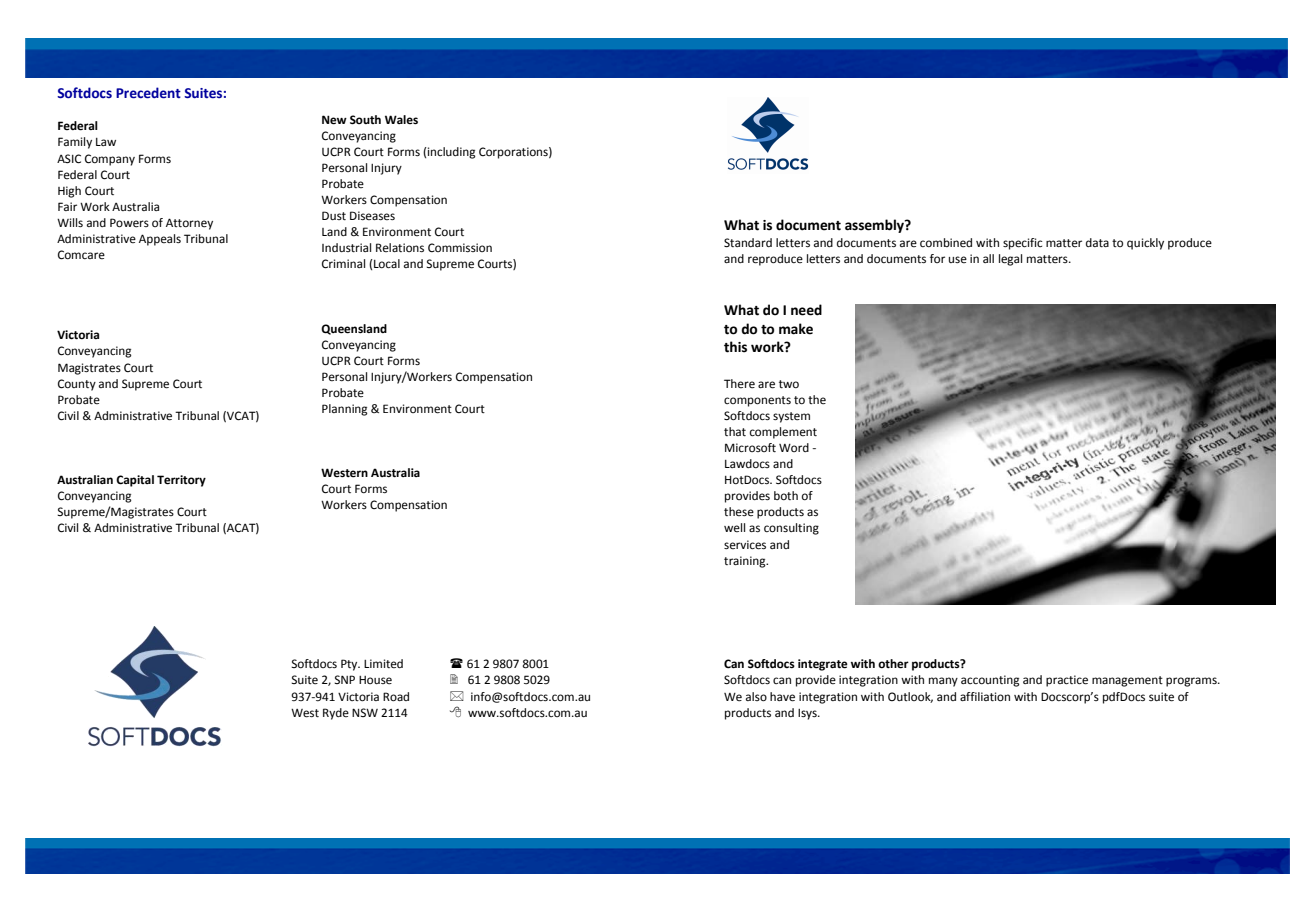 This screenshot has width=1308, height=924. I want to click on County, so click(77, 385).
